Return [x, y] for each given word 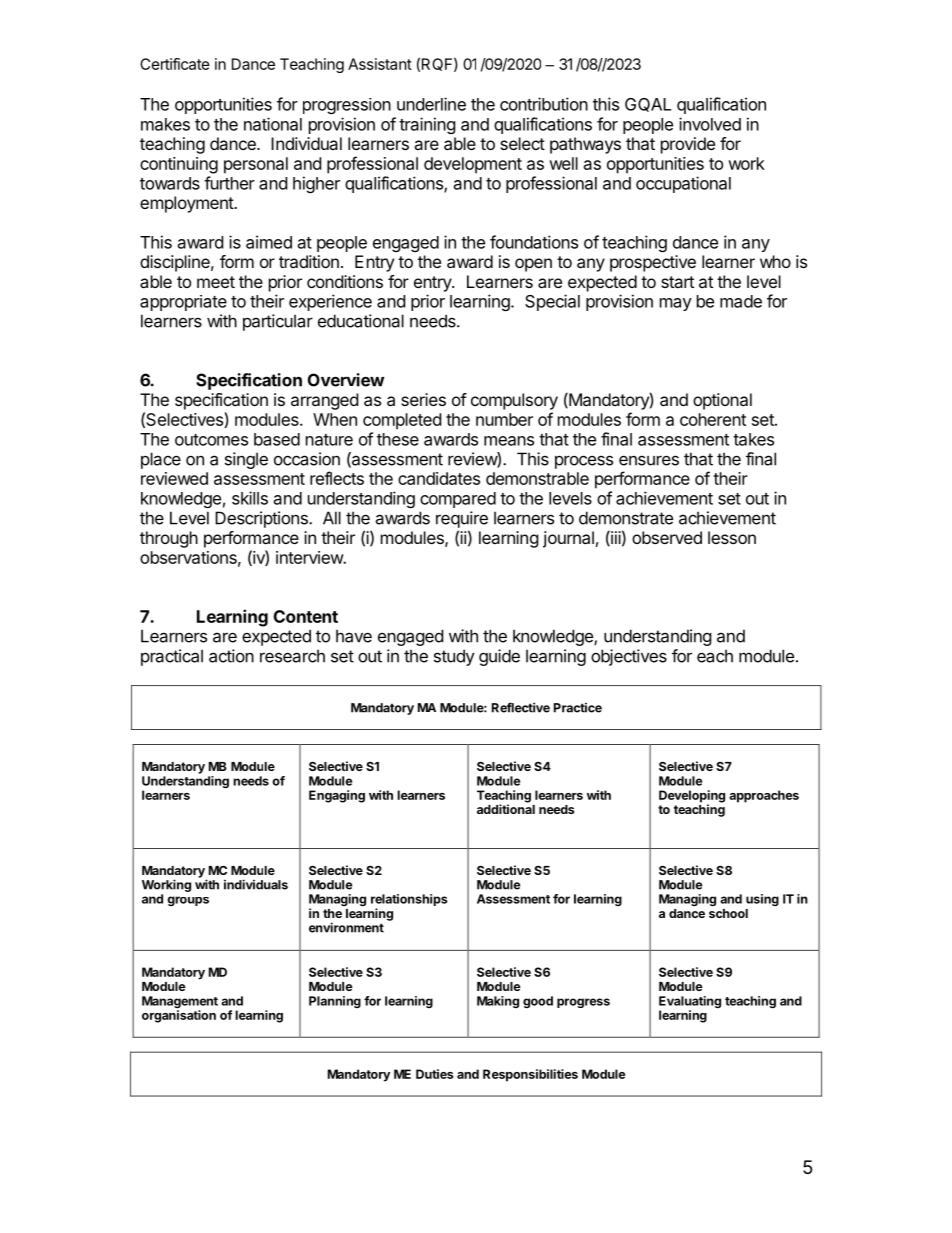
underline [431, 104]
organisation [179, 1016]
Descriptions [262, 519]
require [462, 519]
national [273, 124]
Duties [435, 1074]
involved [710, 124]
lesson [732, 537]
